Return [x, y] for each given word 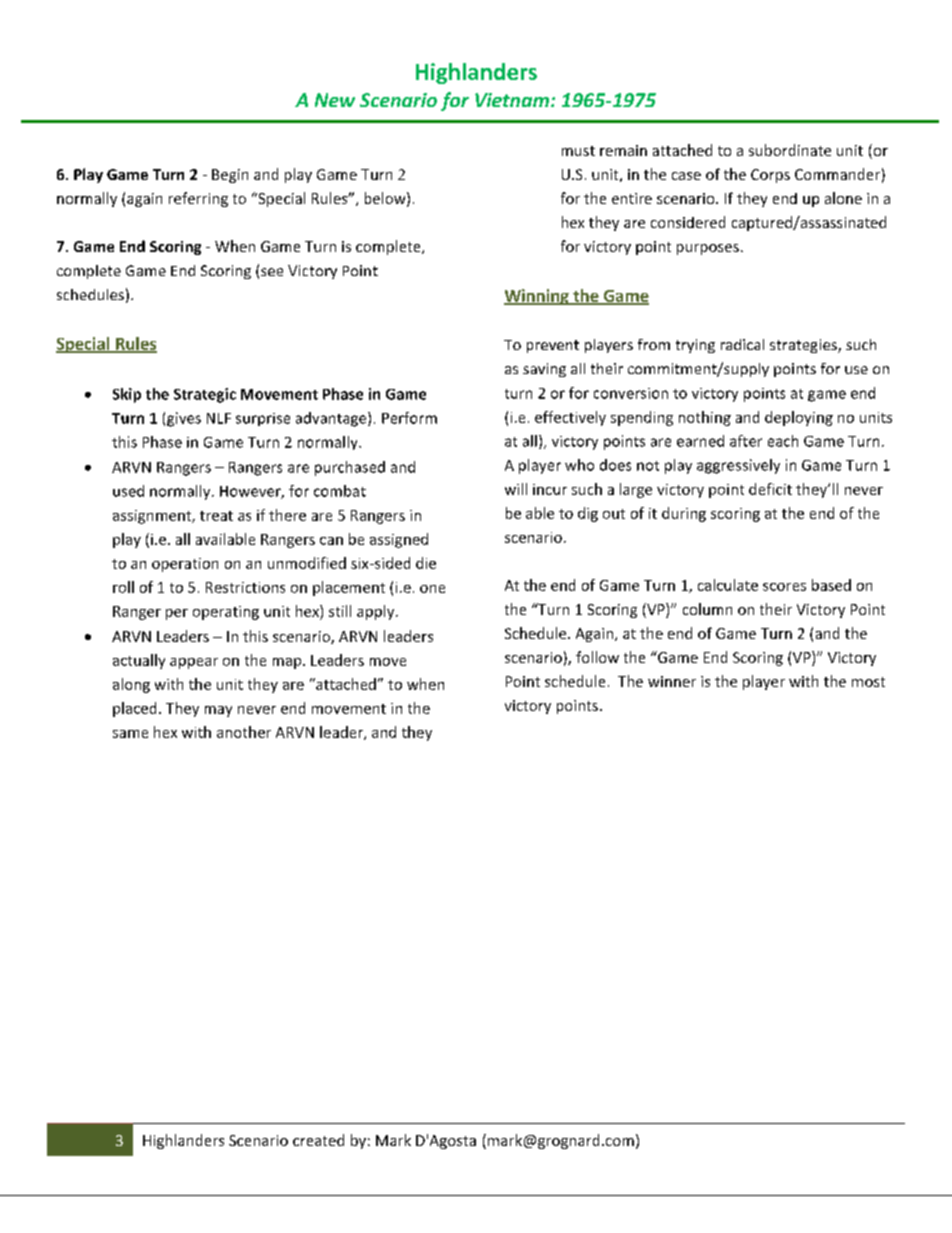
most [868, 682]
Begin [230, 176]
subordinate [790, 150]
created [318, 1140]
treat [216, 516]
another [244, 732]
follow [597, 657]
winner [672, 681]
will [516, 489]
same [130, 734]
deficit [770, 489]
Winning [537, 297]
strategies [804, 346]
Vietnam [513, 100]
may [218, 711]
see [272, 272]
